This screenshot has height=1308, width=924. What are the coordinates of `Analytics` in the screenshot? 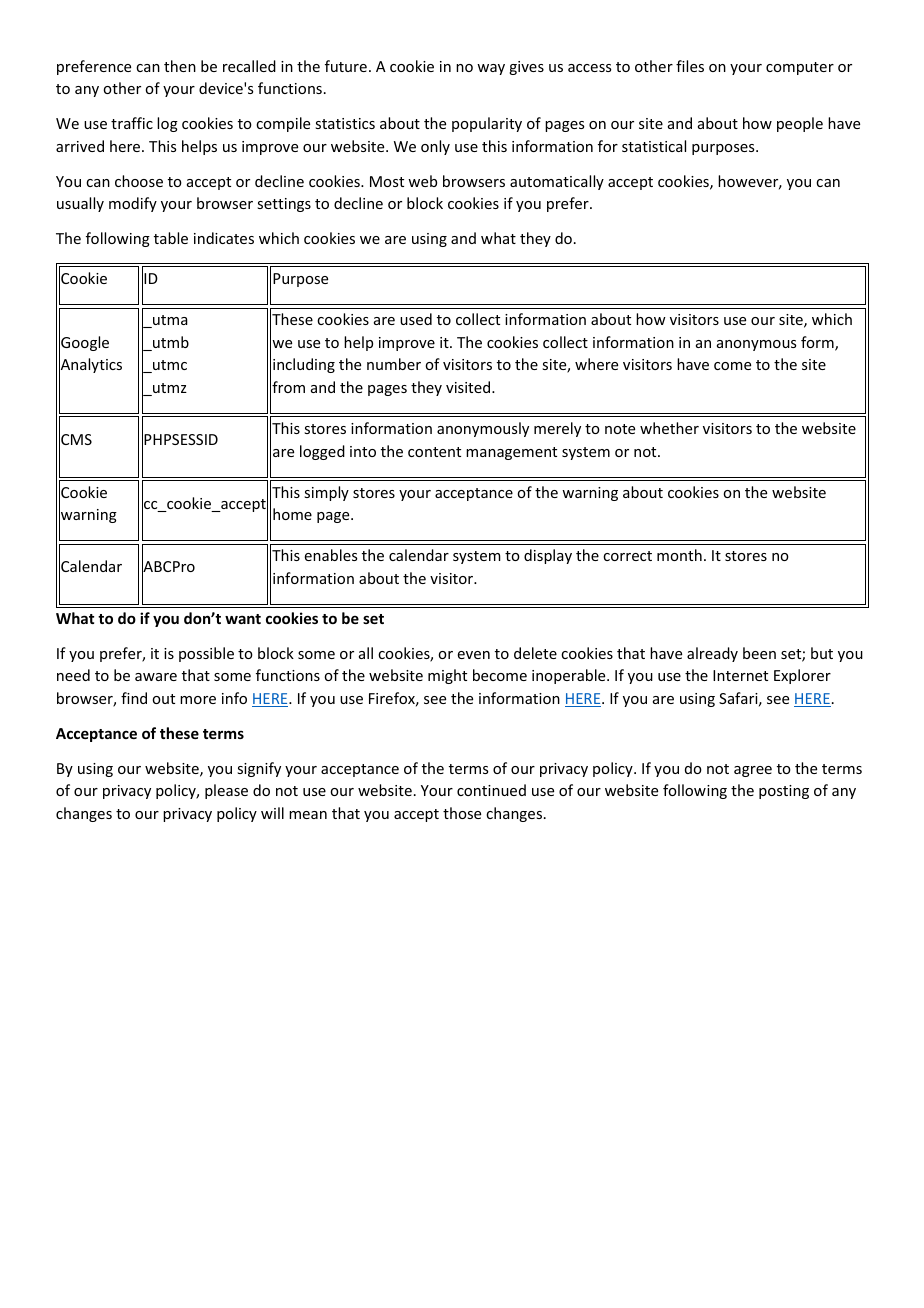 It's located at (90, 366).
